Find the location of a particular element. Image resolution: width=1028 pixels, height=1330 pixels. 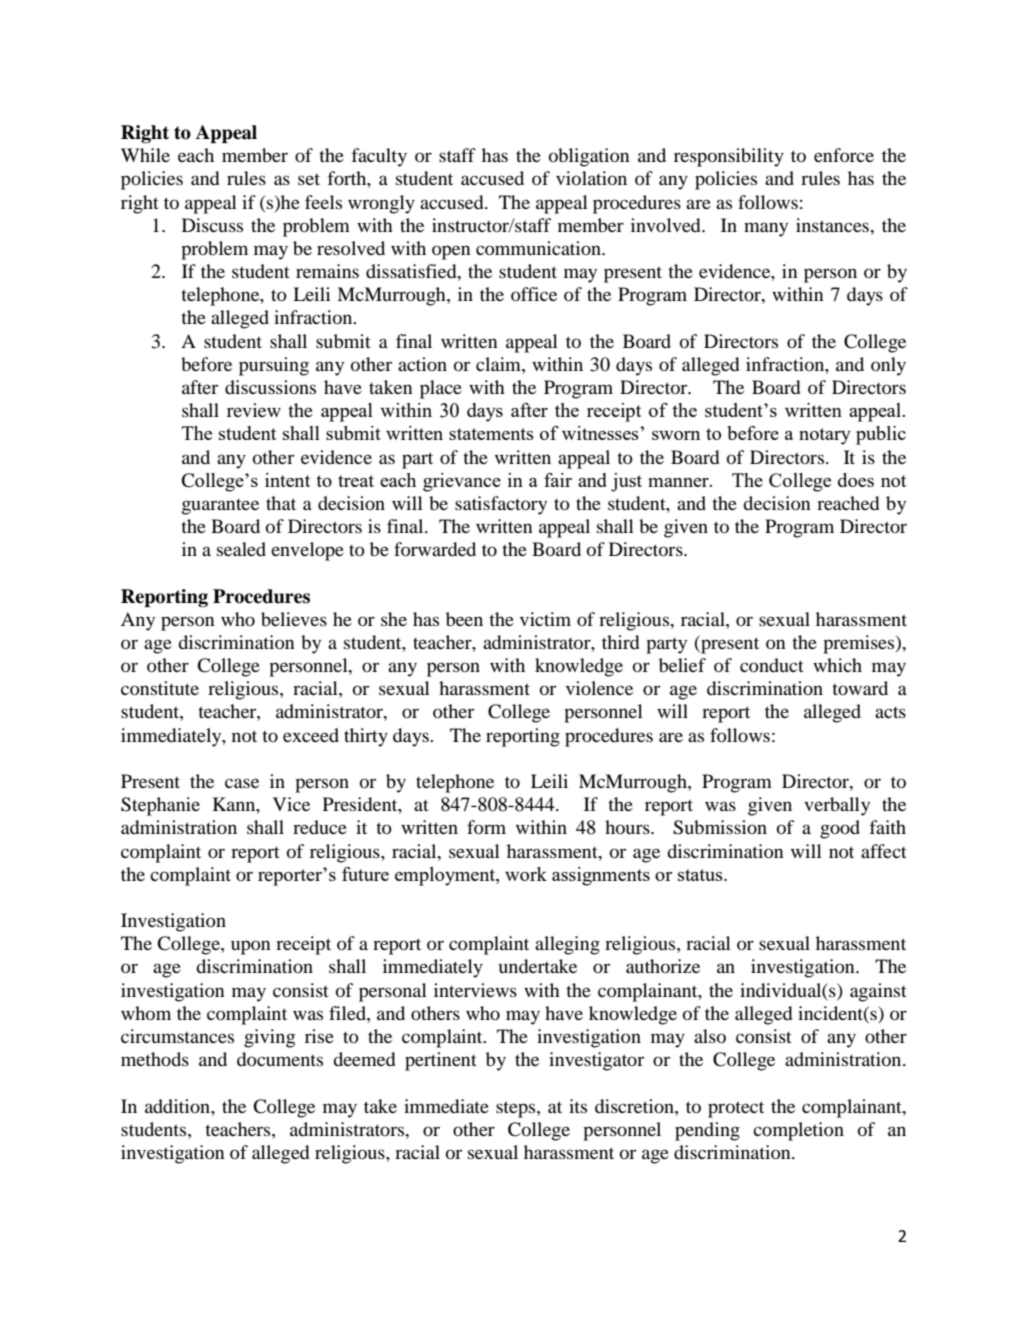

violation is located at coordinates (591, 178).
